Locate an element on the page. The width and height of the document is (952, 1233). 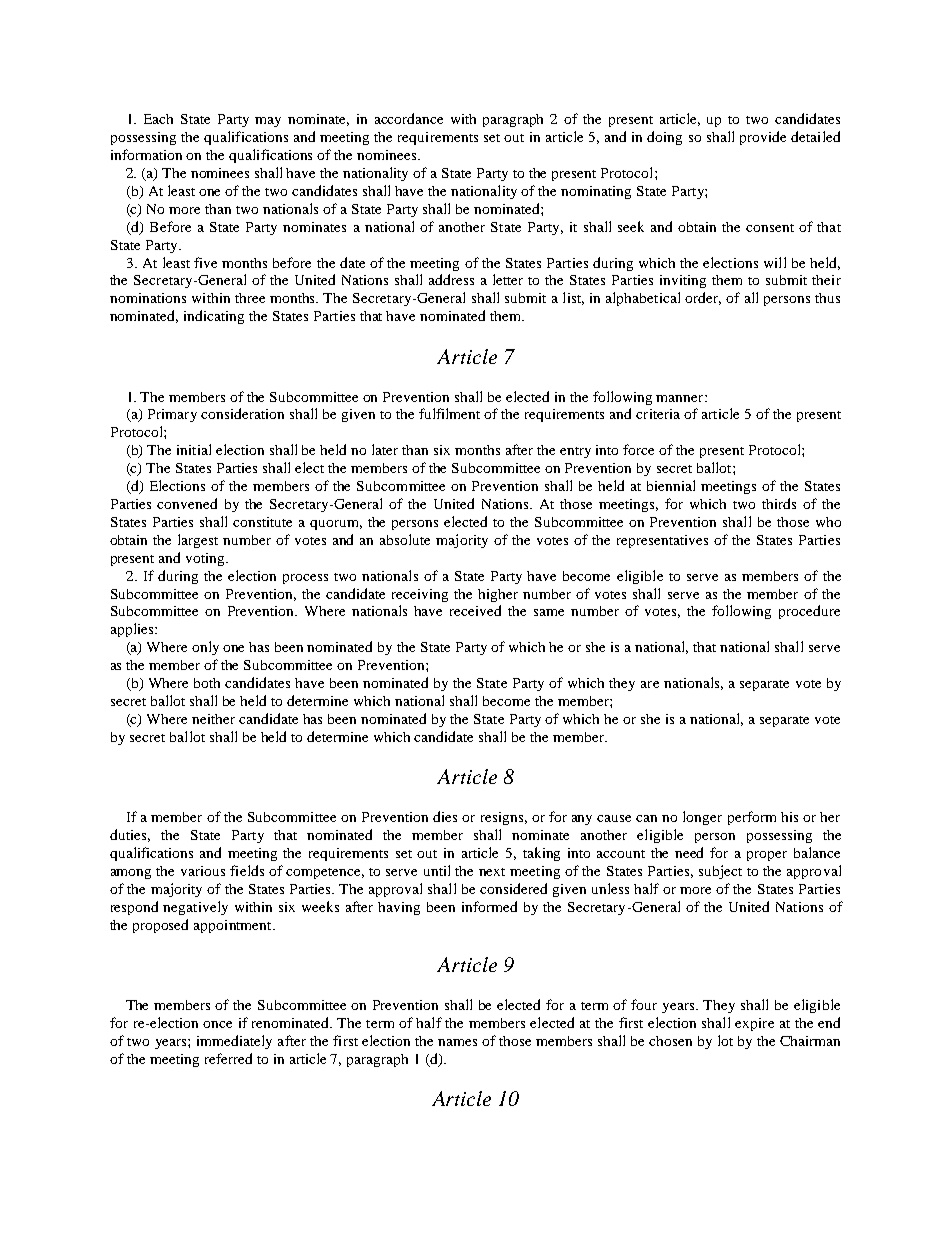
procedure is located at coordinates (809, 612).
